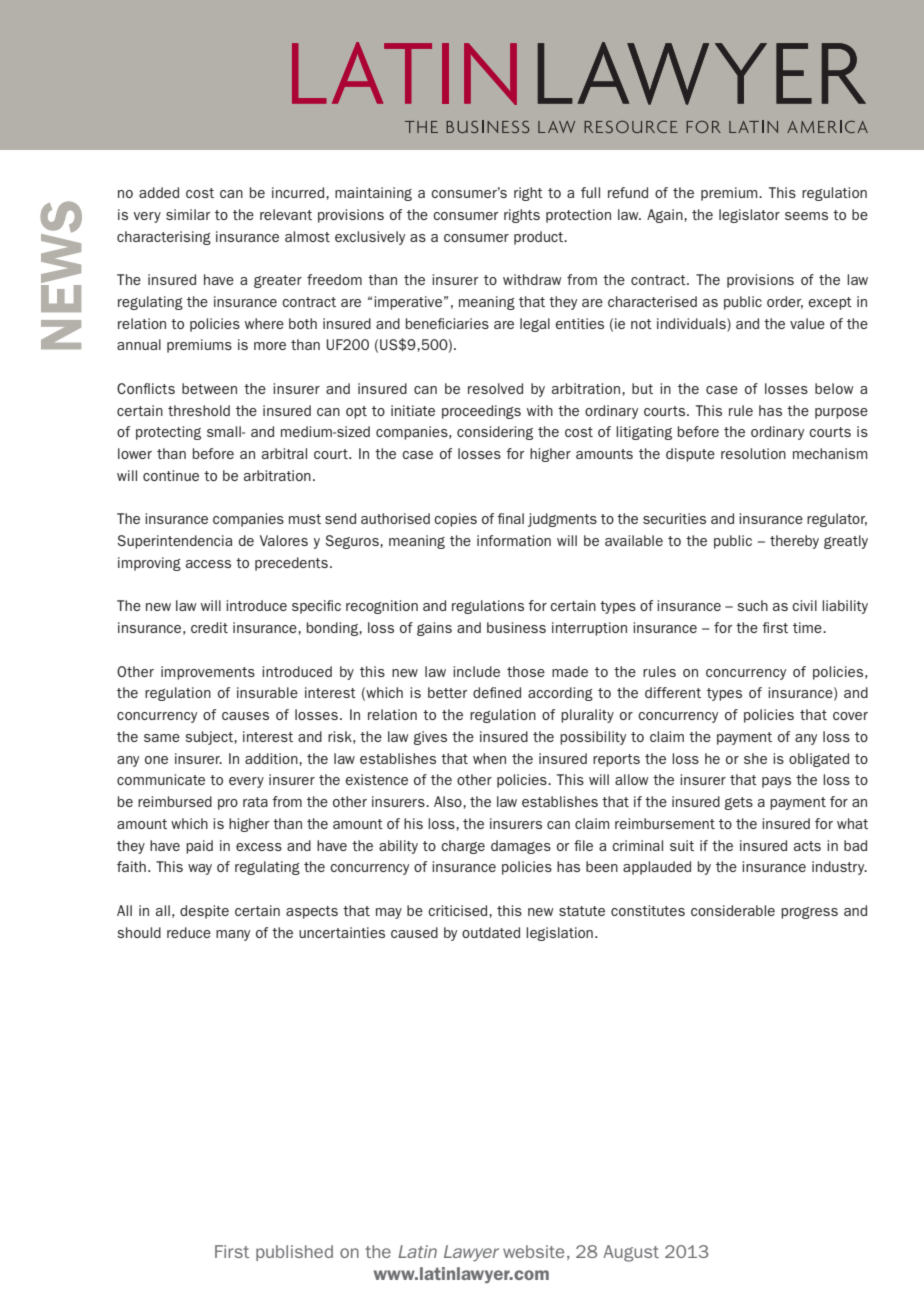 This page has height=1308, width=924. Describe the element at coordinates (809, 913) in the page. I see `progress` at that location.
